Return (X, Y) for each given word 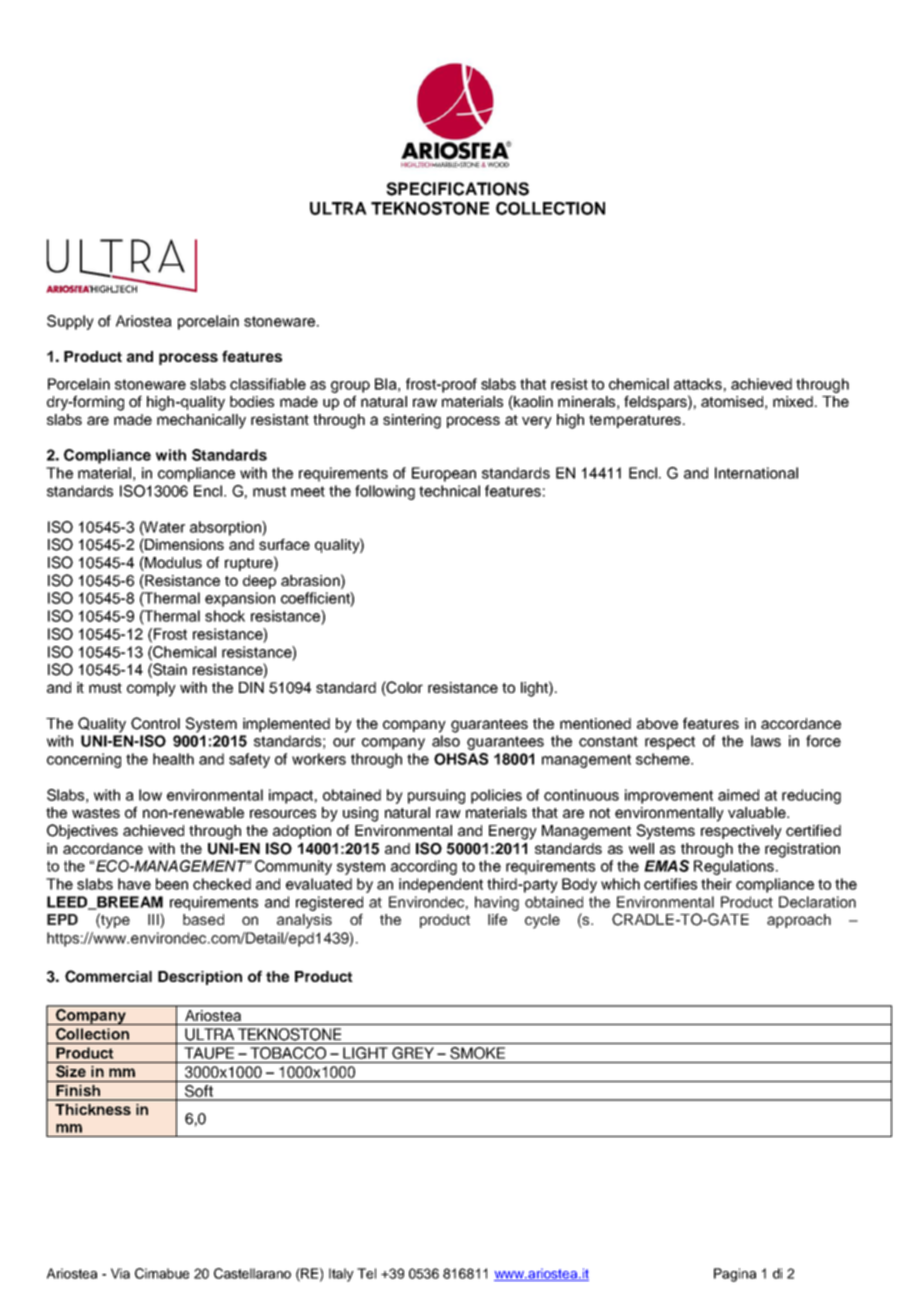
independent (441, 885)
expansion (240, 599)
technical (449, 491)
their (716, 884)
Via (120, 1273)
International (756, 473)
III (154, 920)
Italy (341, 1275)
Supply (70, 322)
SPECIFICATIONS (457, 189)
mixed (794, 401)
